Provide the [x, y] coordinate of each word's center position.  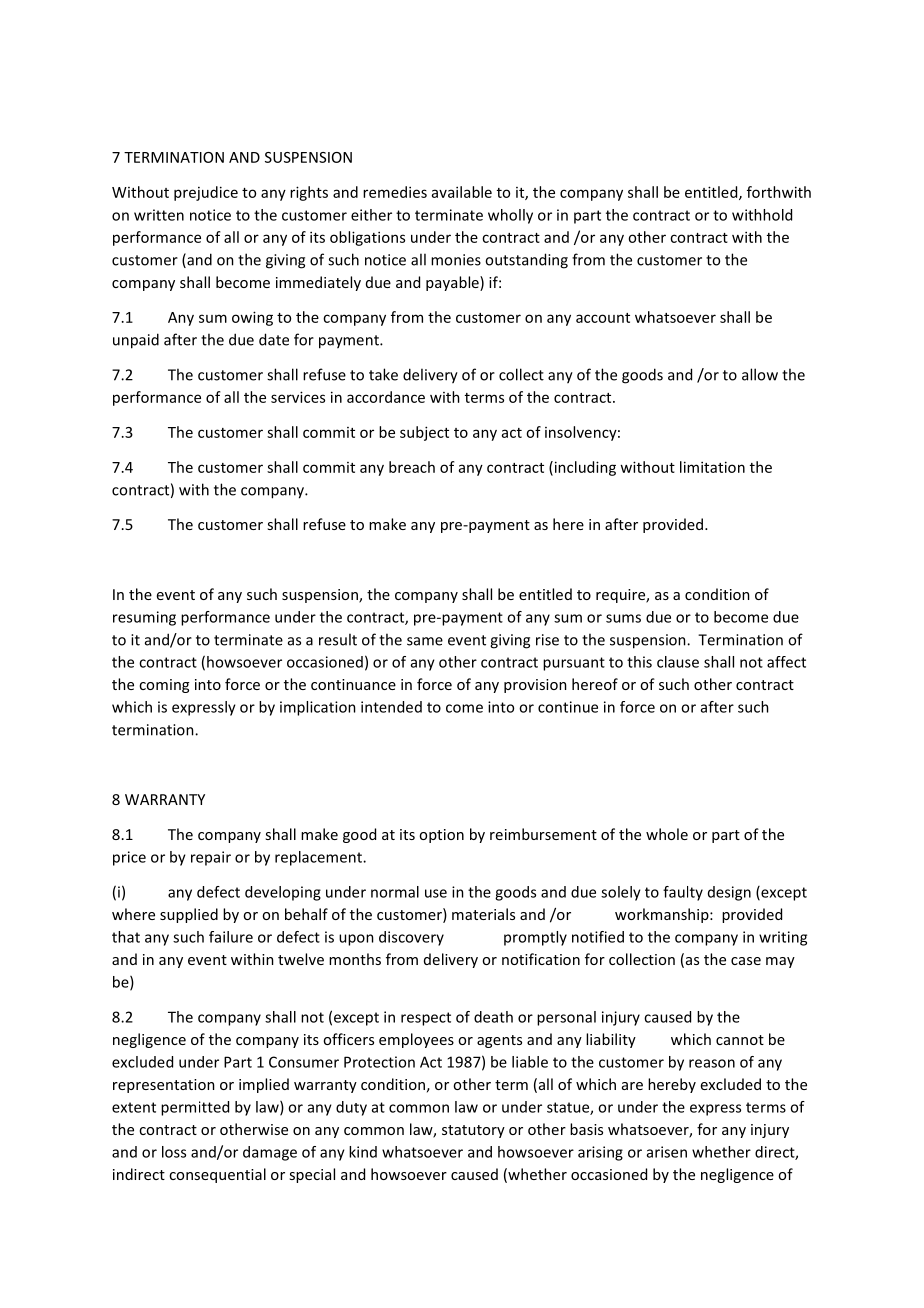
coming [164, 686]
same [425, 641]
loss [174, 1152]
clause [678, 662]
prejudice [206, 193]
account [603, 318]
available [462, 192]
